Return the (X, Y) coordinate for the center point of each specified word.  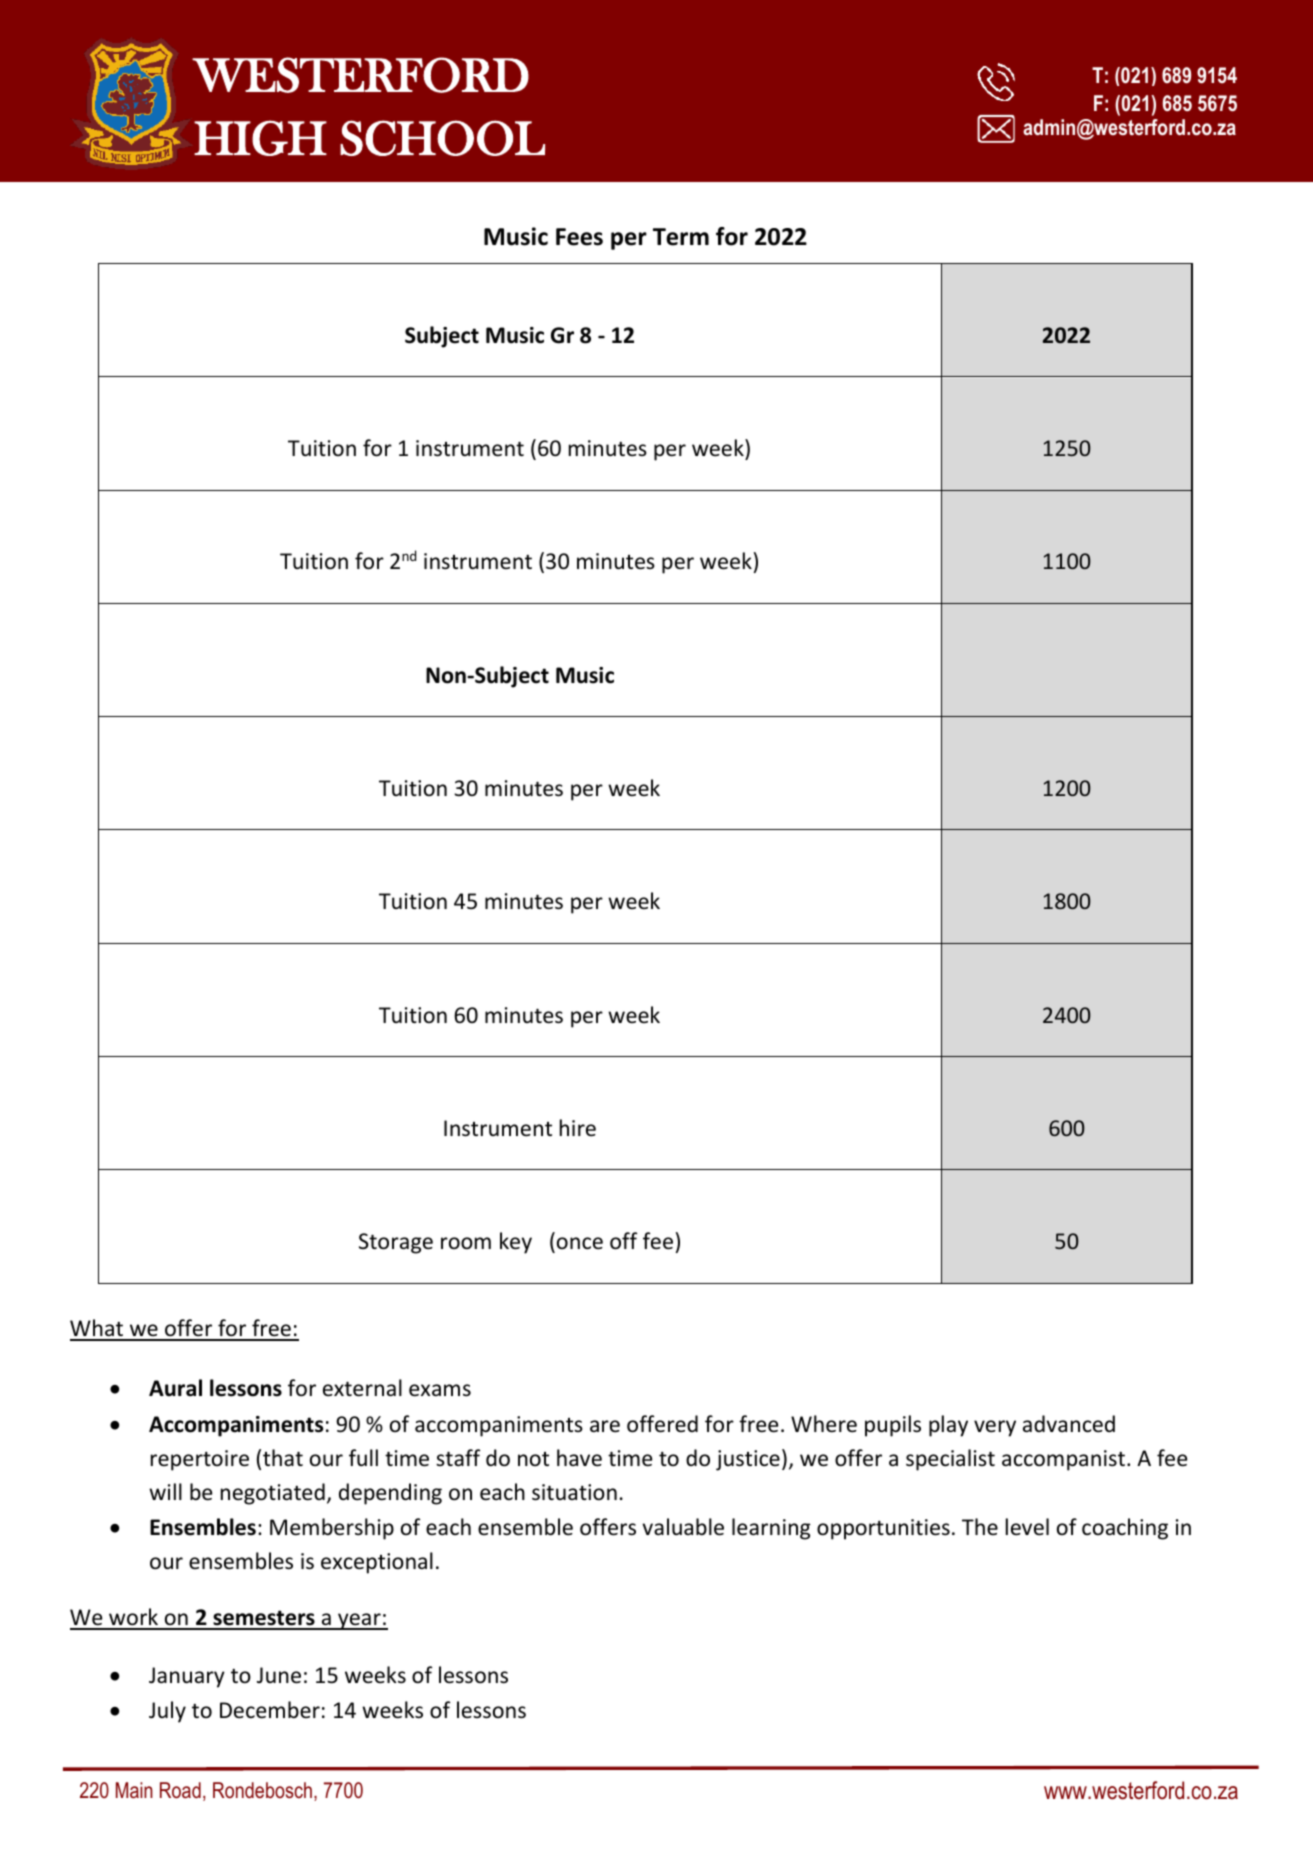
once (580, 1243)
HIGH (260, 138)
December (270, 1710)
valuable (683, 1527)
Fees (579, 237)
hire (578, 1128)
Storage (396, 1243)
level (1027, 1527)
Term (681, 237)
